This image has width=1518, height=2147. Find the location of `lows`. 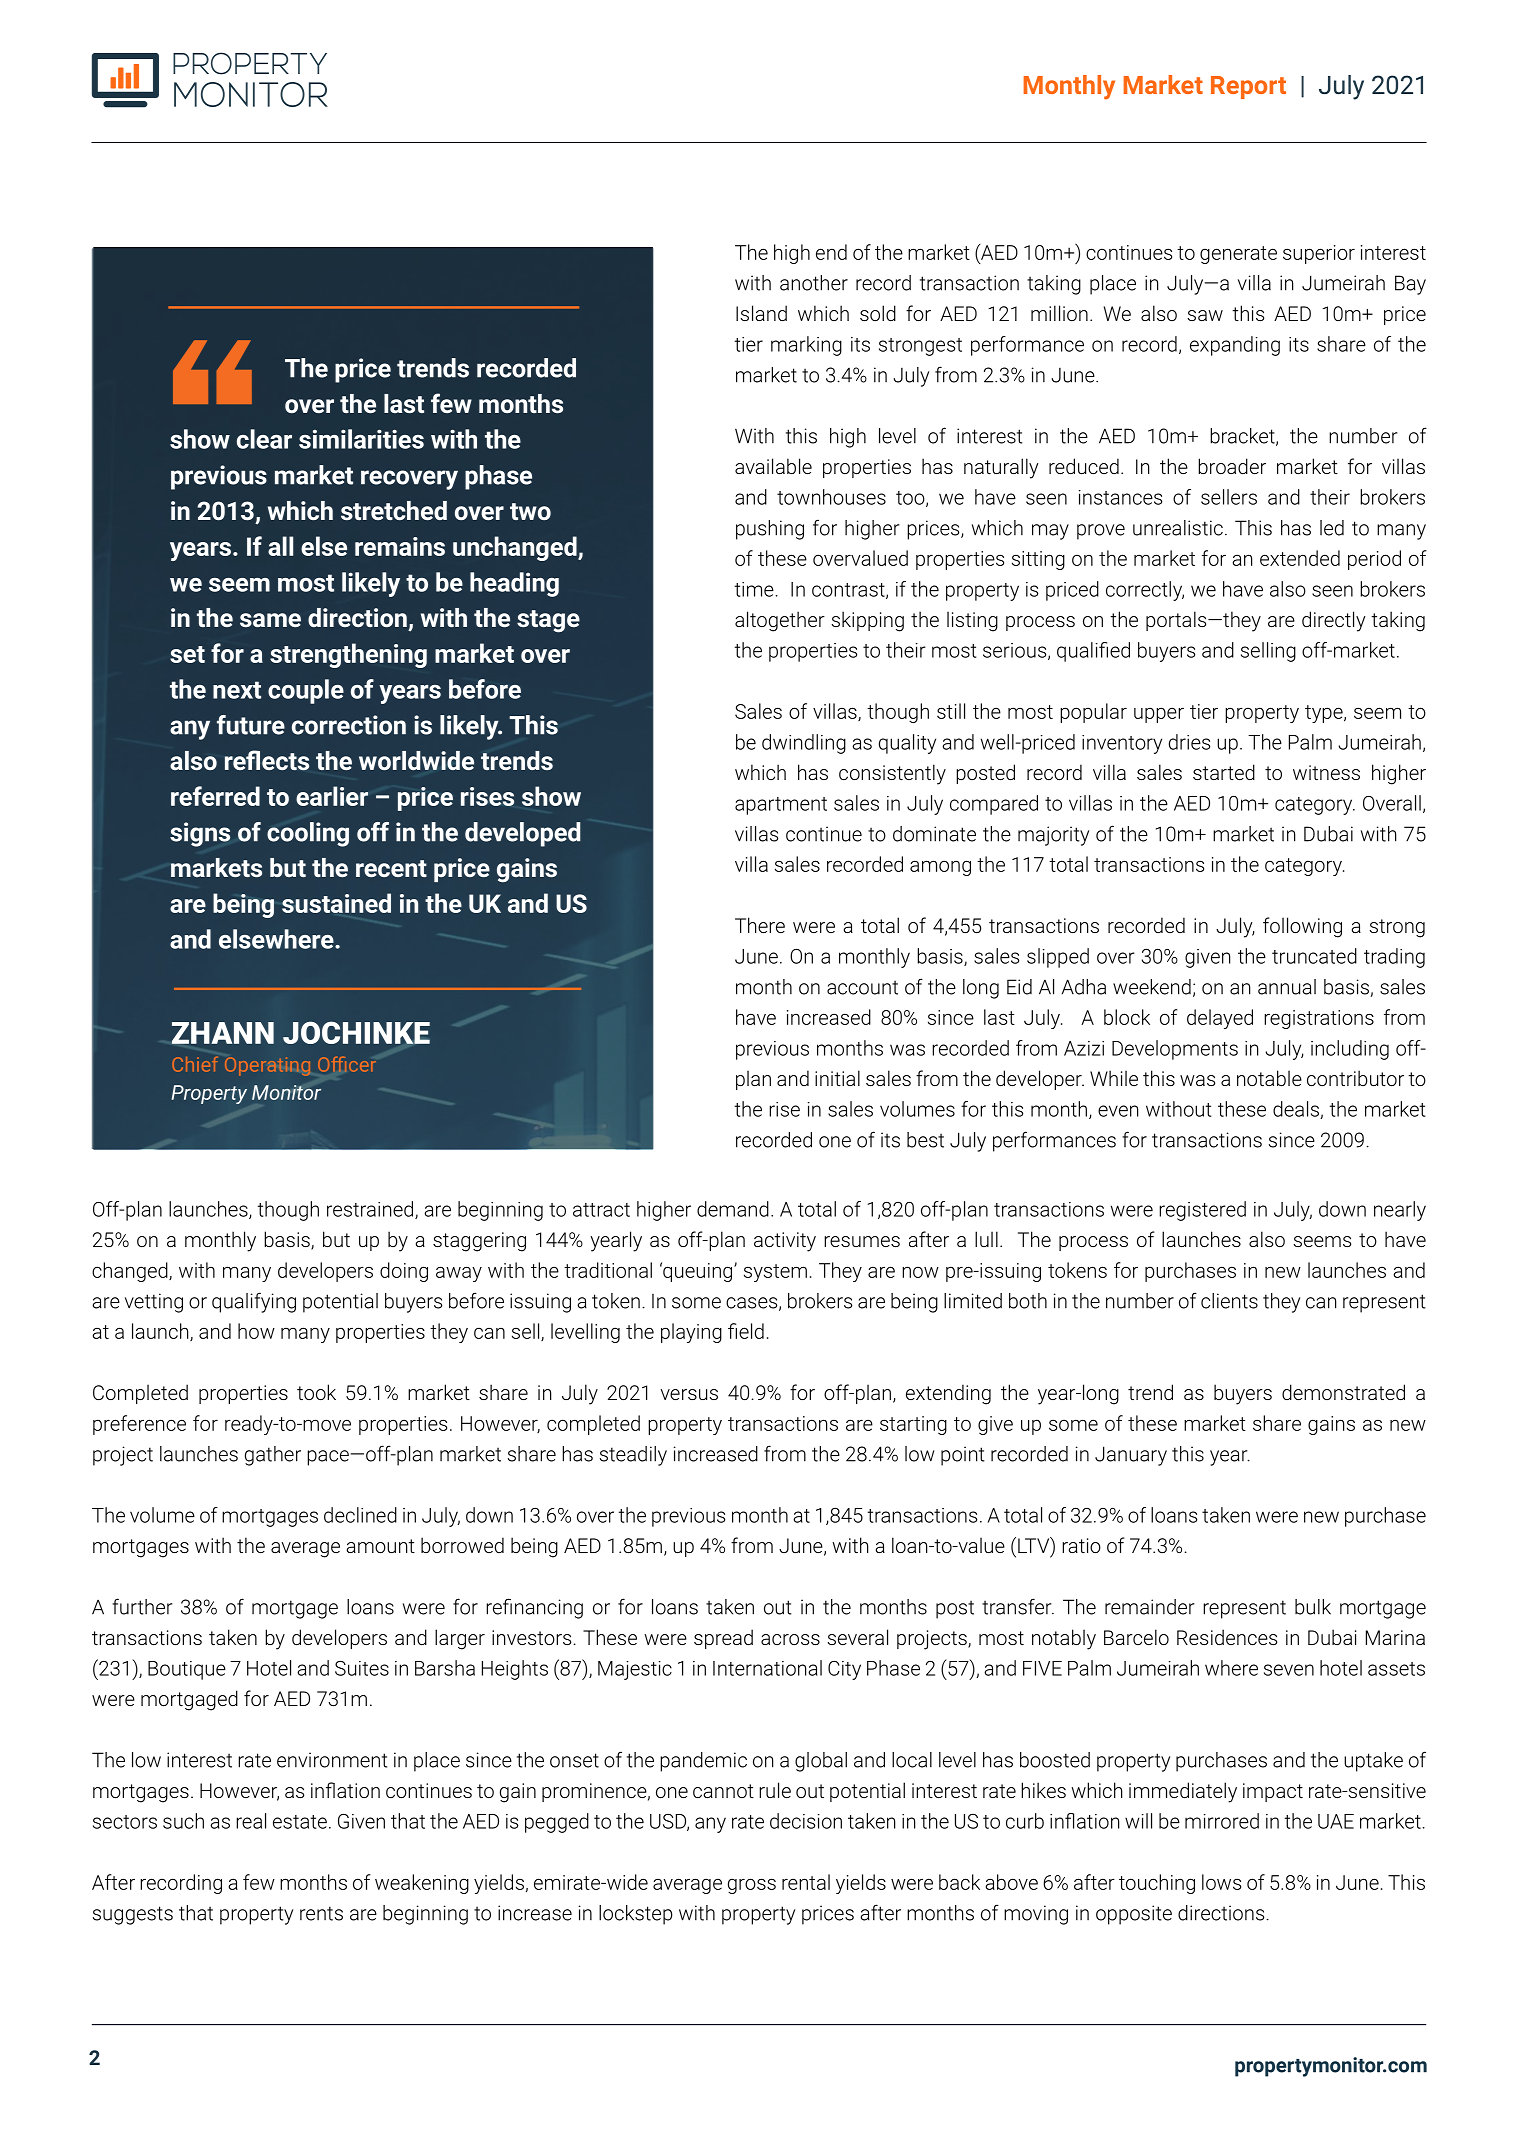

lows is located at coordinates (1221, 1882).
